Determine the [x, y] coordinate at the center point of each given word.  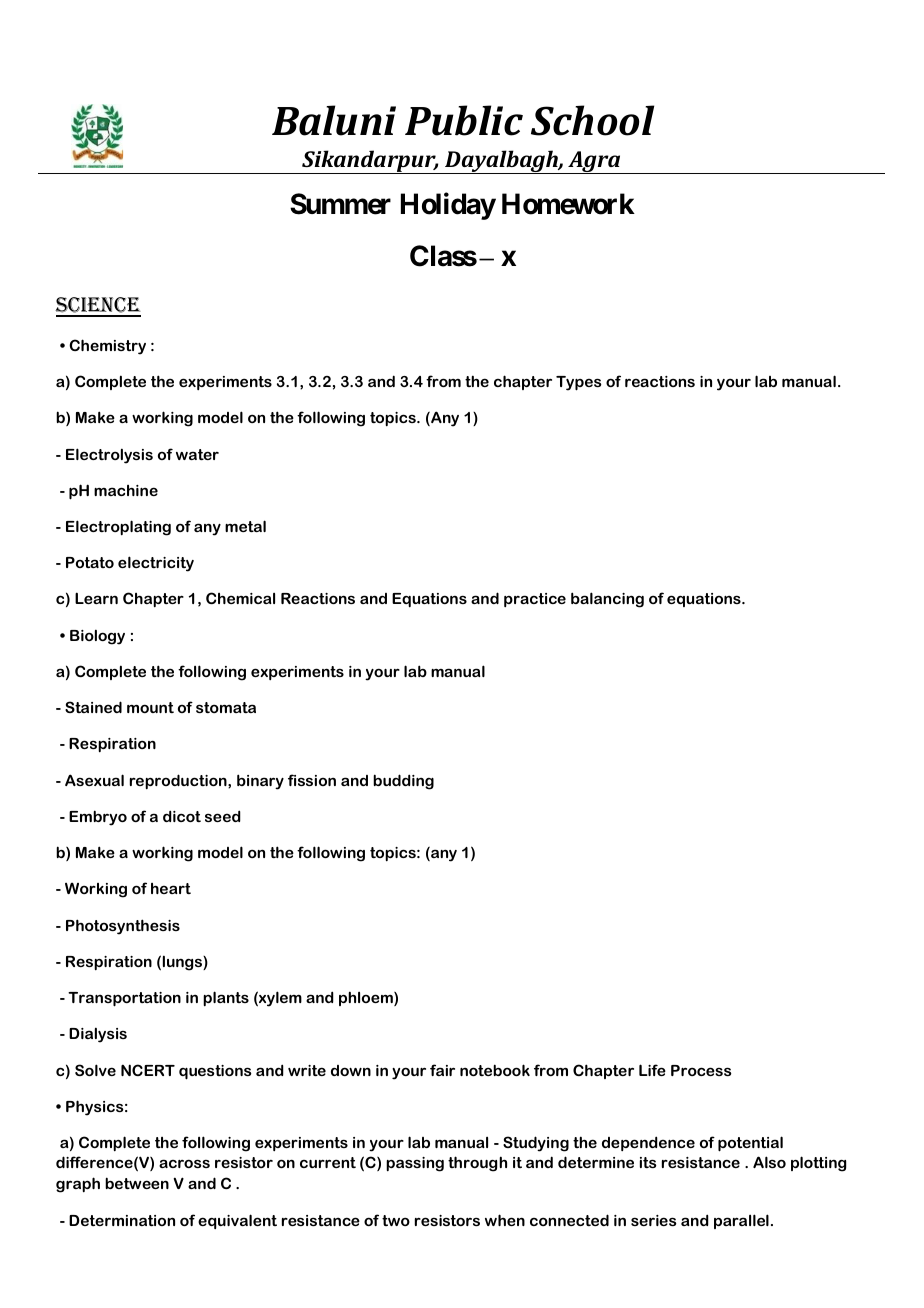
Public [464, 120]
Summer [340, 204]
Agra [594, 162]
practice [535, 600]
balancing [607, 600]
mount [150, 707]
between [137, 1183]
